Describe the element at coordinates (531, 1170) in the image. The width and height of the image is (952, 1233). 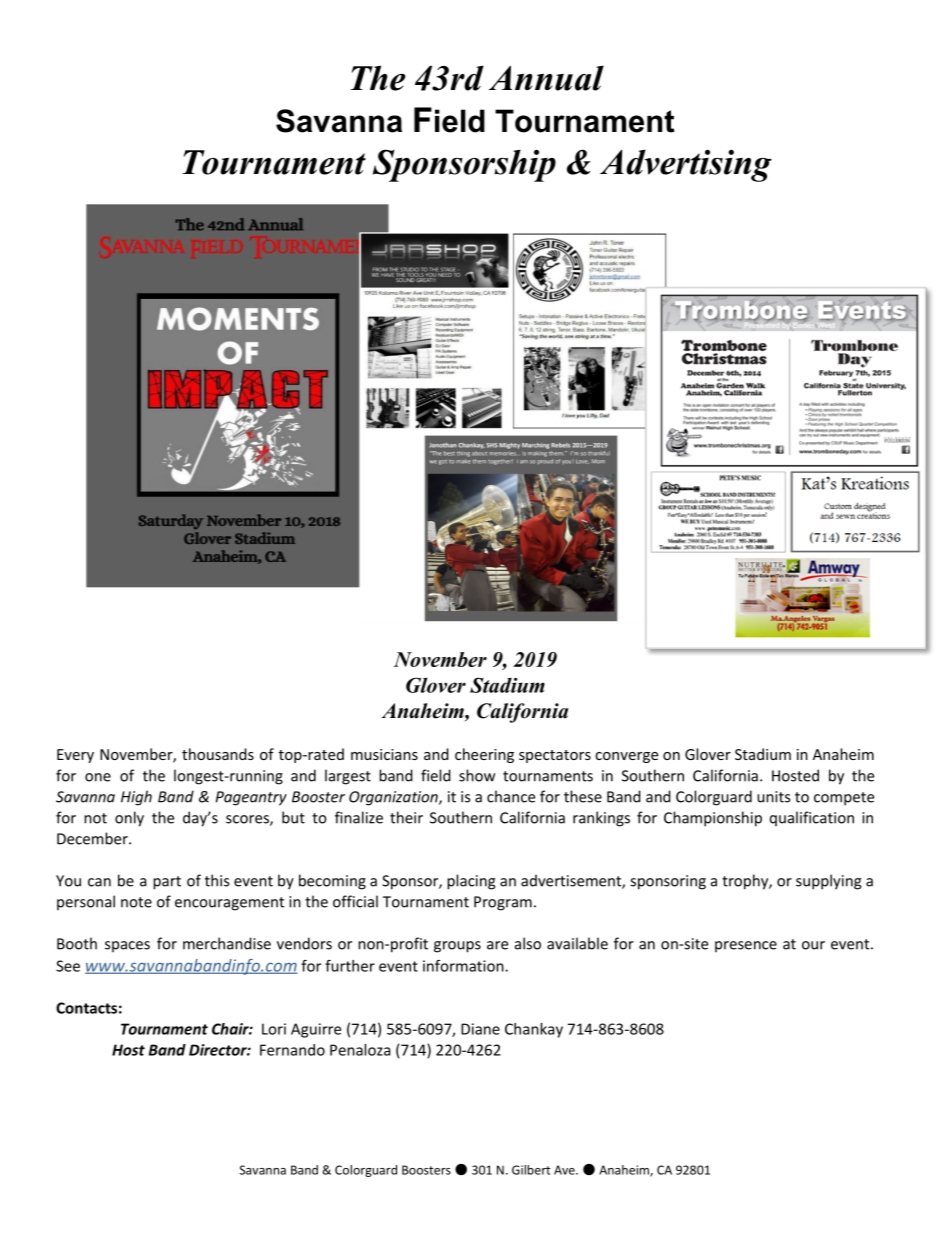
I see `Gilbert` at that location.
